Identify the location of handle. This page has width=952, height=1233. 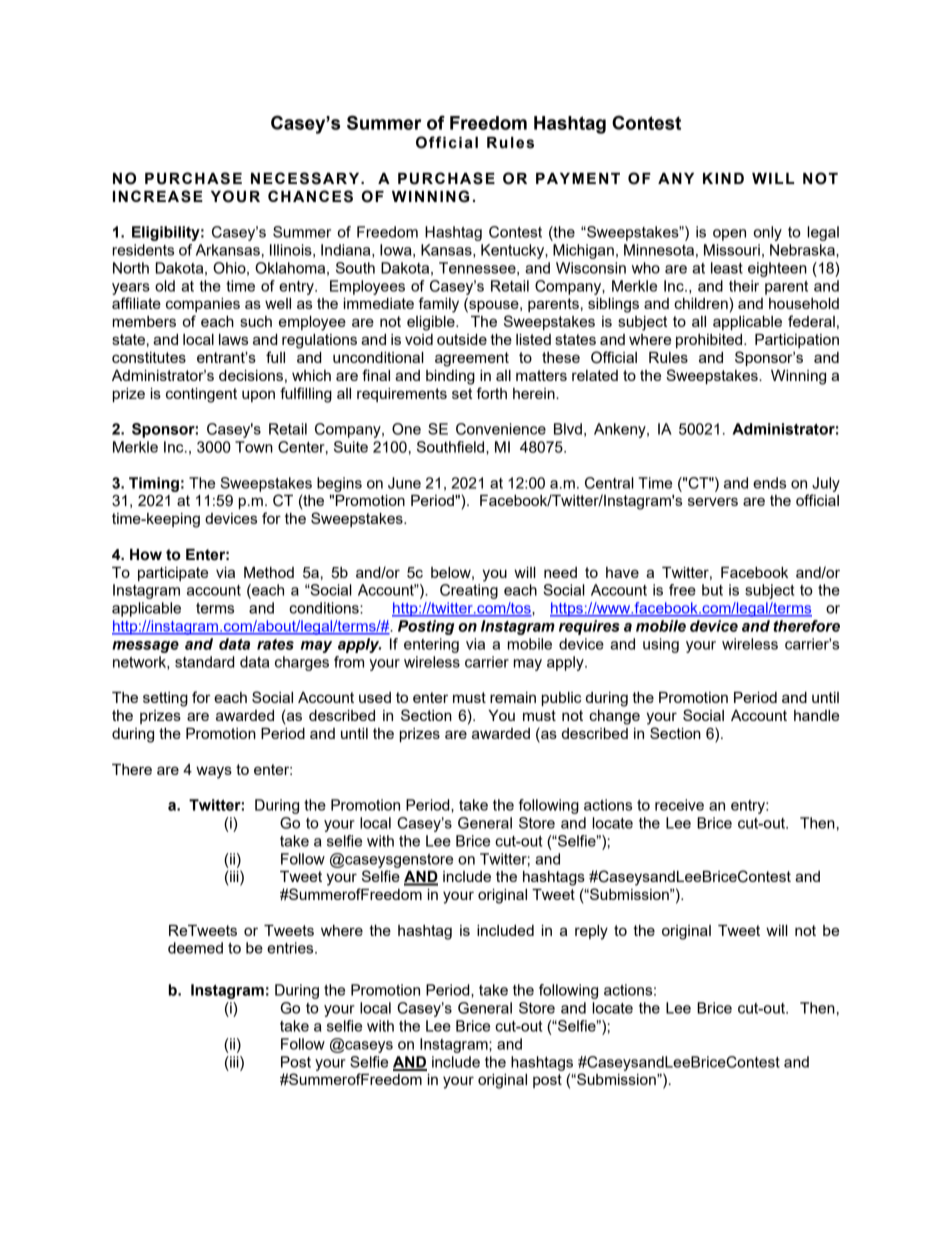
(816, 715).
